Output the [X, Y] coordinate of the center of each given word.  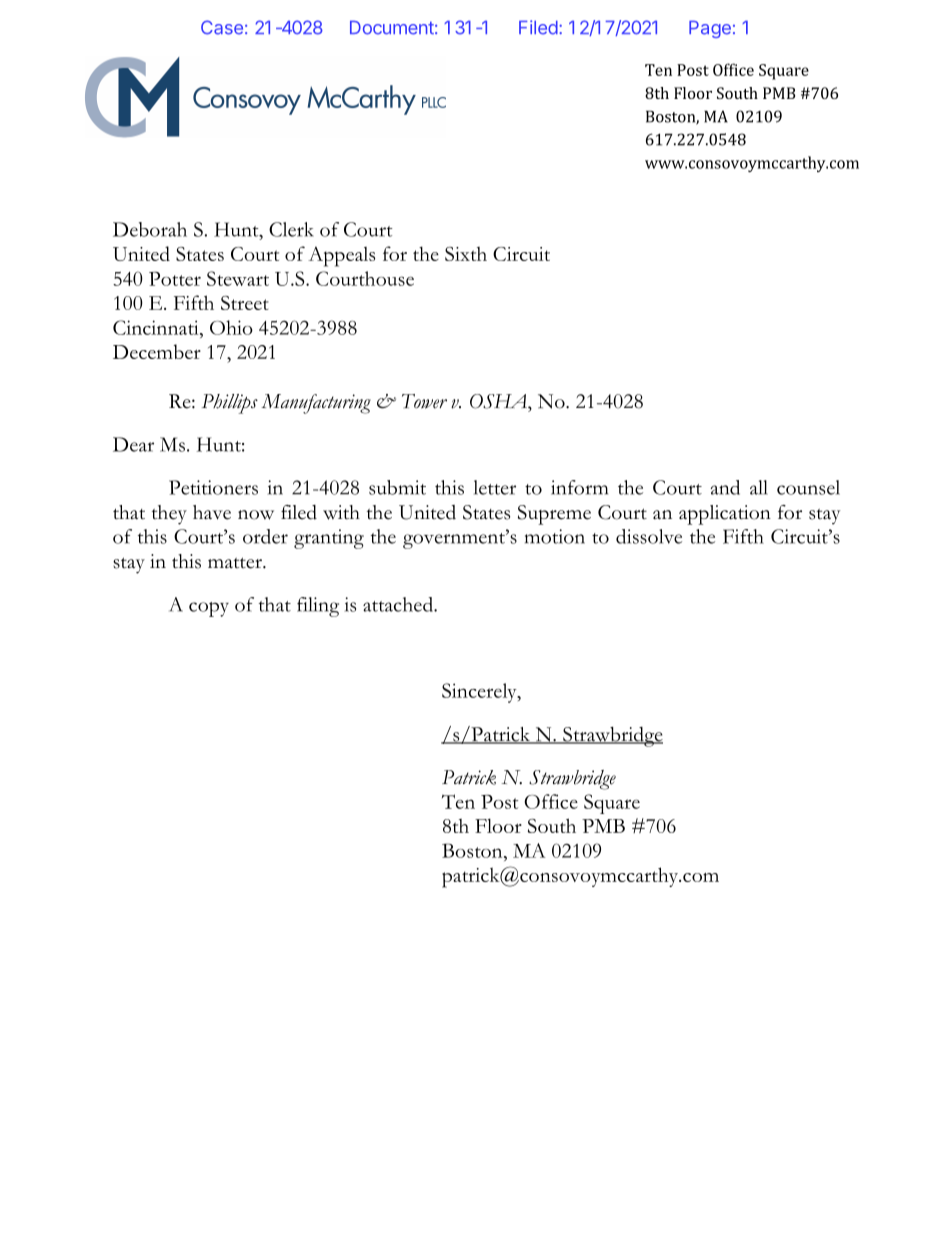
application [725, 515]
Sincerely [480, 693]
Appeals [341, 256]
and [725, 487]
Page [710, 29]
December [157, 351]
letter [495, 487]
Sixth [466, 254]
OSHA [499, 401]
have [212, 512]
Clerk [291, 229]
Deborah [150, 229]
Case [222, 27]
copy [209, 609]
